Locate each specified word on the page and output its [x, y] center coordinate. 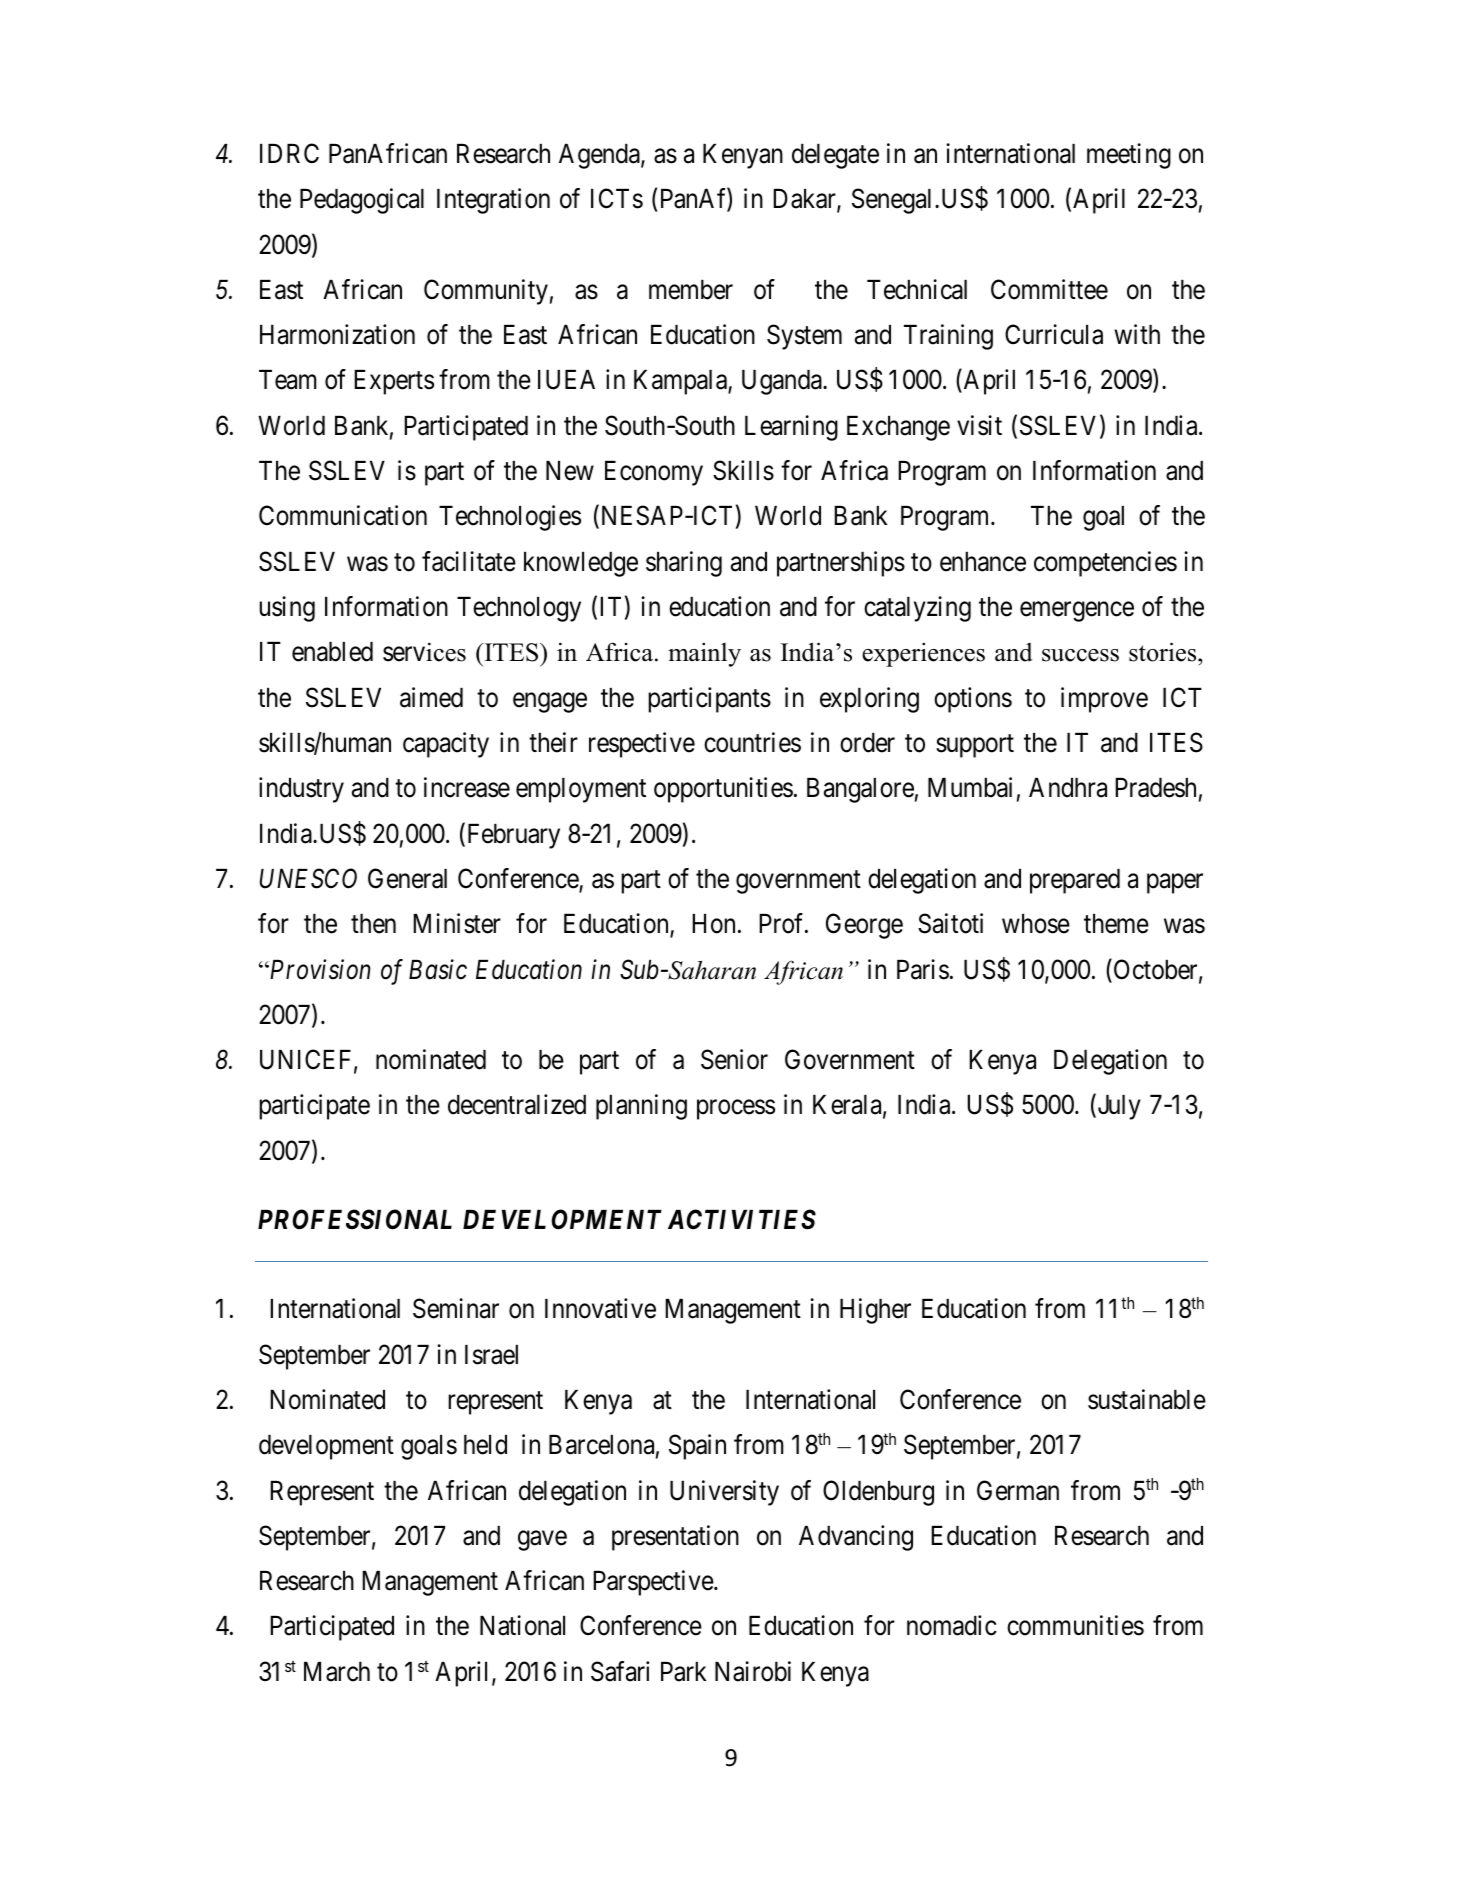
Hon [713, 924]
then [373, 924]
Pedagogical [362, 201]
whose [1036, 924]
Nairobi [753, 1671]
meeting [1129, 156]
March [337, 1672]
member [691, 290]
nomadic [952, 1625]
